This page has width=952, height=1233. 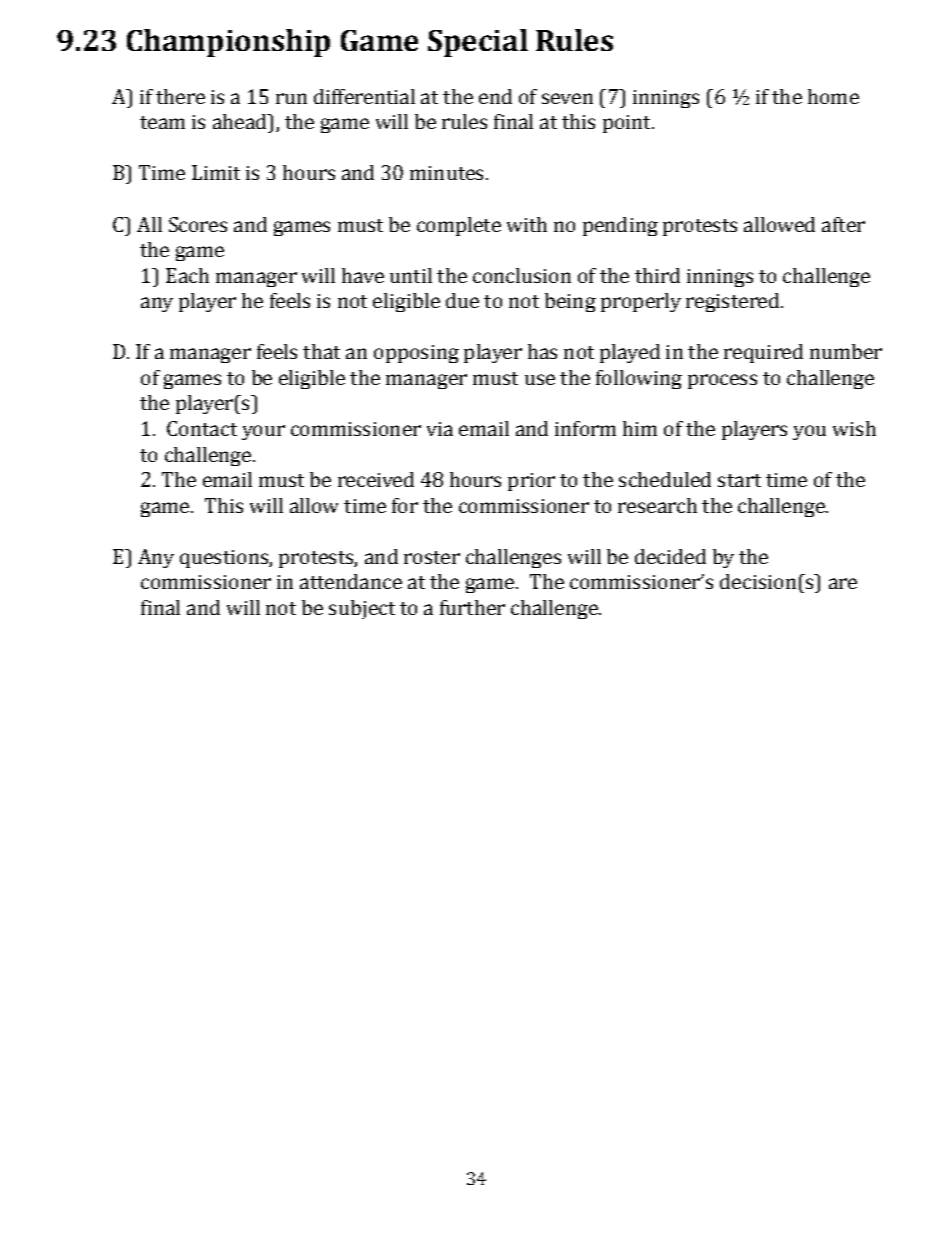 What do you see at coordinates (225, 559) in the page?
I see `questions` at bounding box center [225, 559].
